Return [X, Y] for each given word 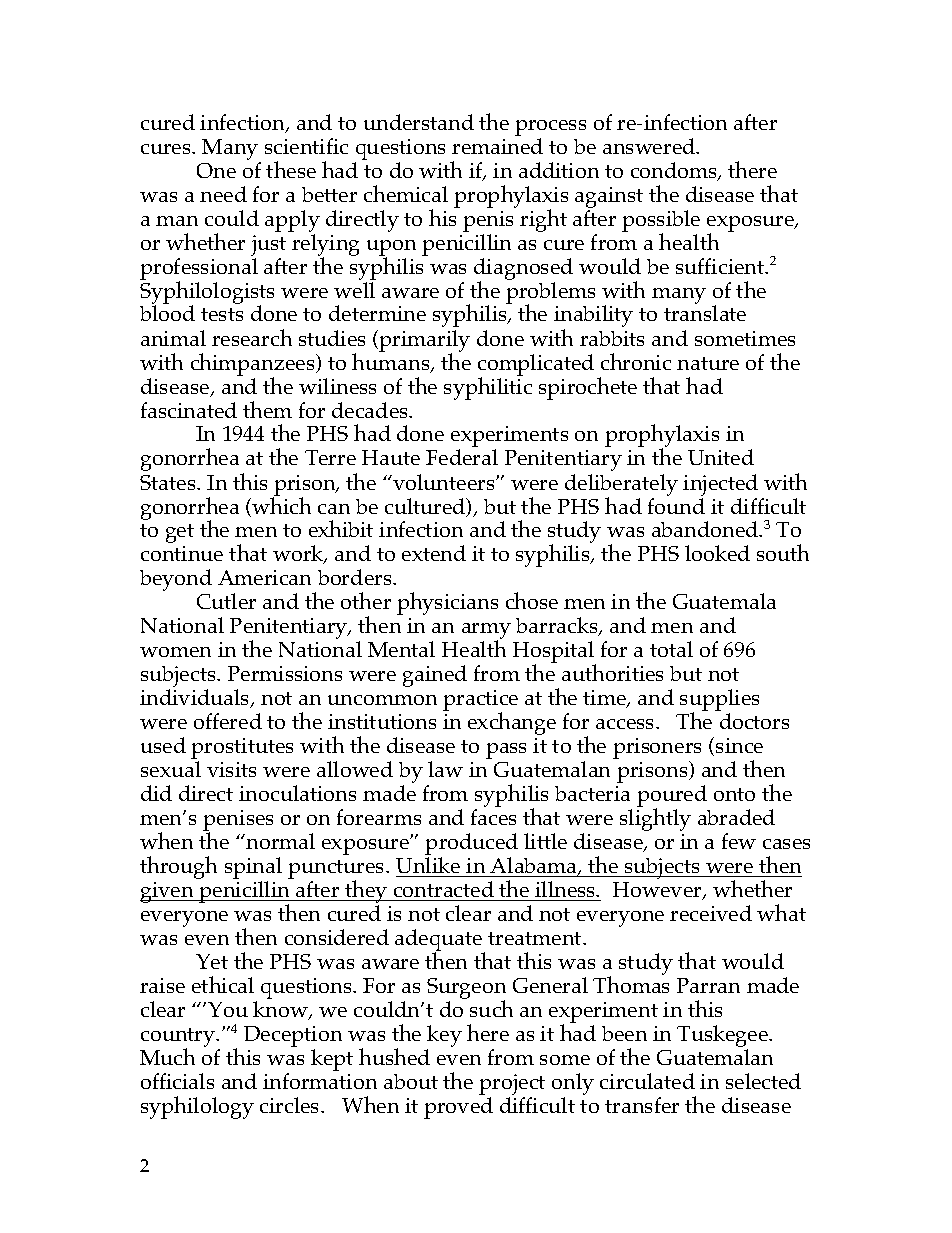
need [223, 194]
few [739, 841]
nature [708, 363]
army [486, 632]
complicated [536, 366]
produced [471, 845]
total [671, 649]
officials [177, 1081]
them [267, 409]
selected [763, 1081]
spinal [253, 869]
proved [458, 1108]
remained [497, 146]
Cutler [226, 601]
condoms [675, 171]
